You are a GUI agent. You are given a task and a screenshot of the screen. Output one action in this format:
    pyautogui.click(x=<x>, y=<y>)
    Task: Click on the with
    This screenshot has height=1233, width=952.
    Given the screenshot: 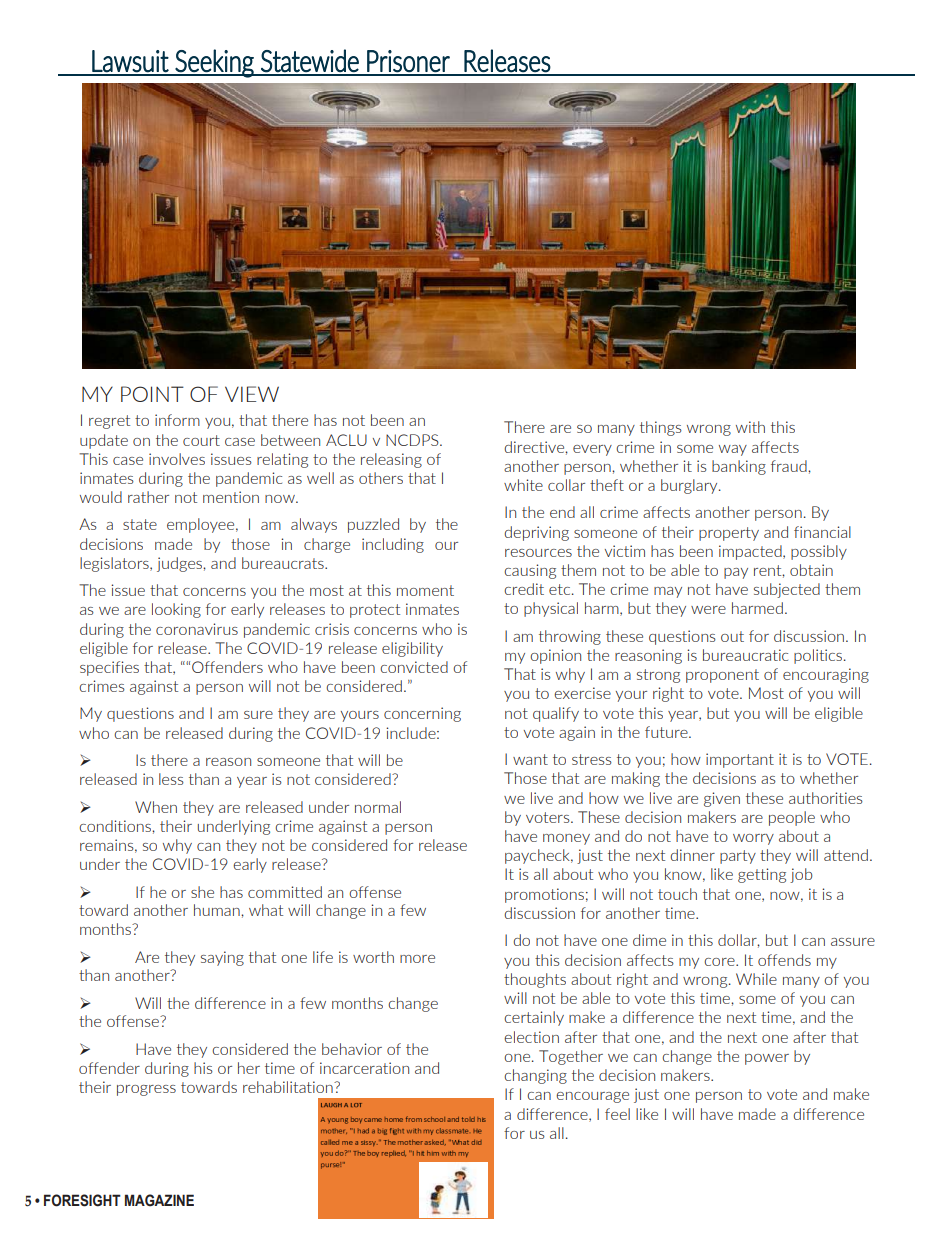 What is the action you would take?
    pyautogui.click(x=750, y=427)
